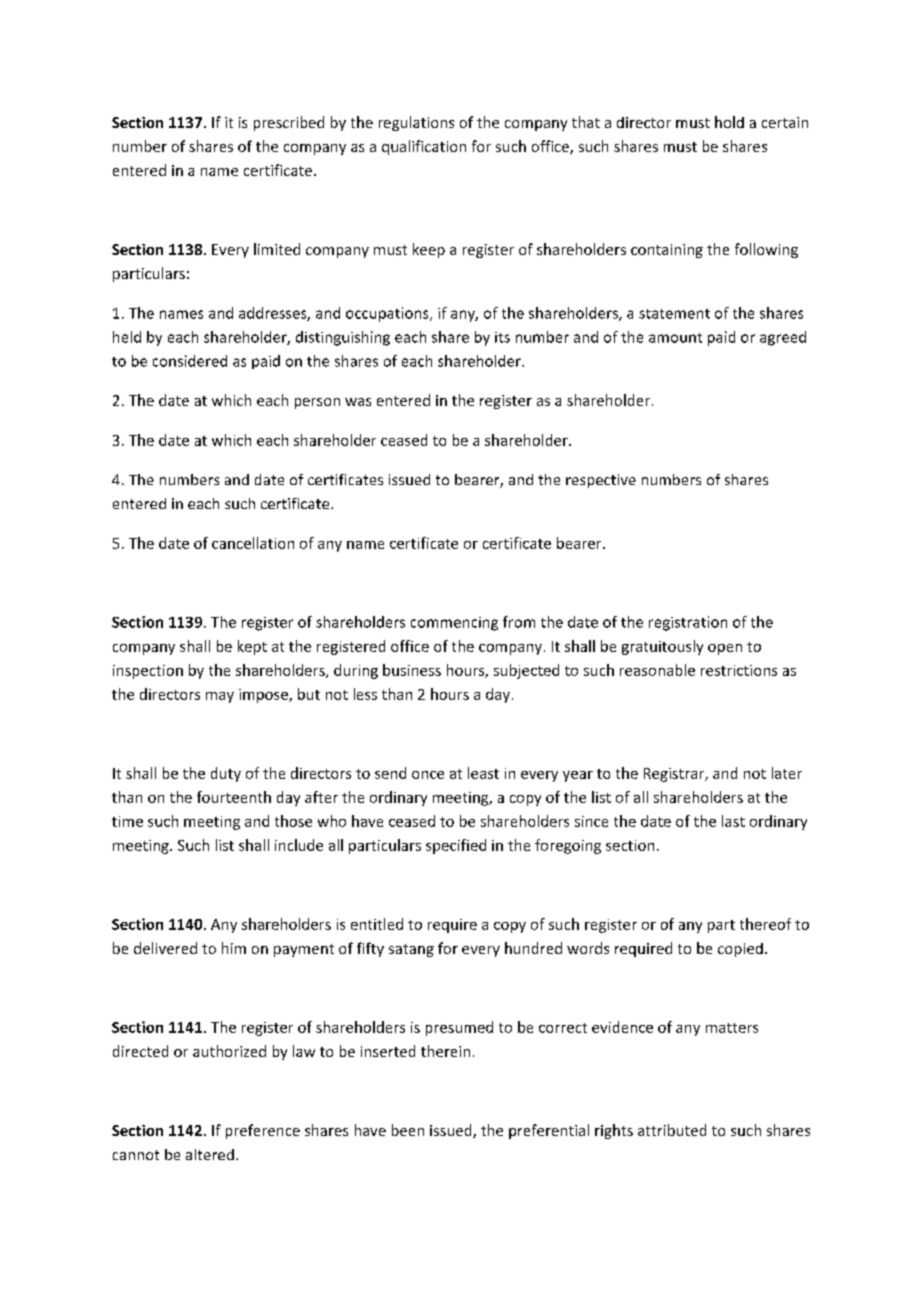 This image has width=924, height=1308. I want to click on open, so click(725, 649).
